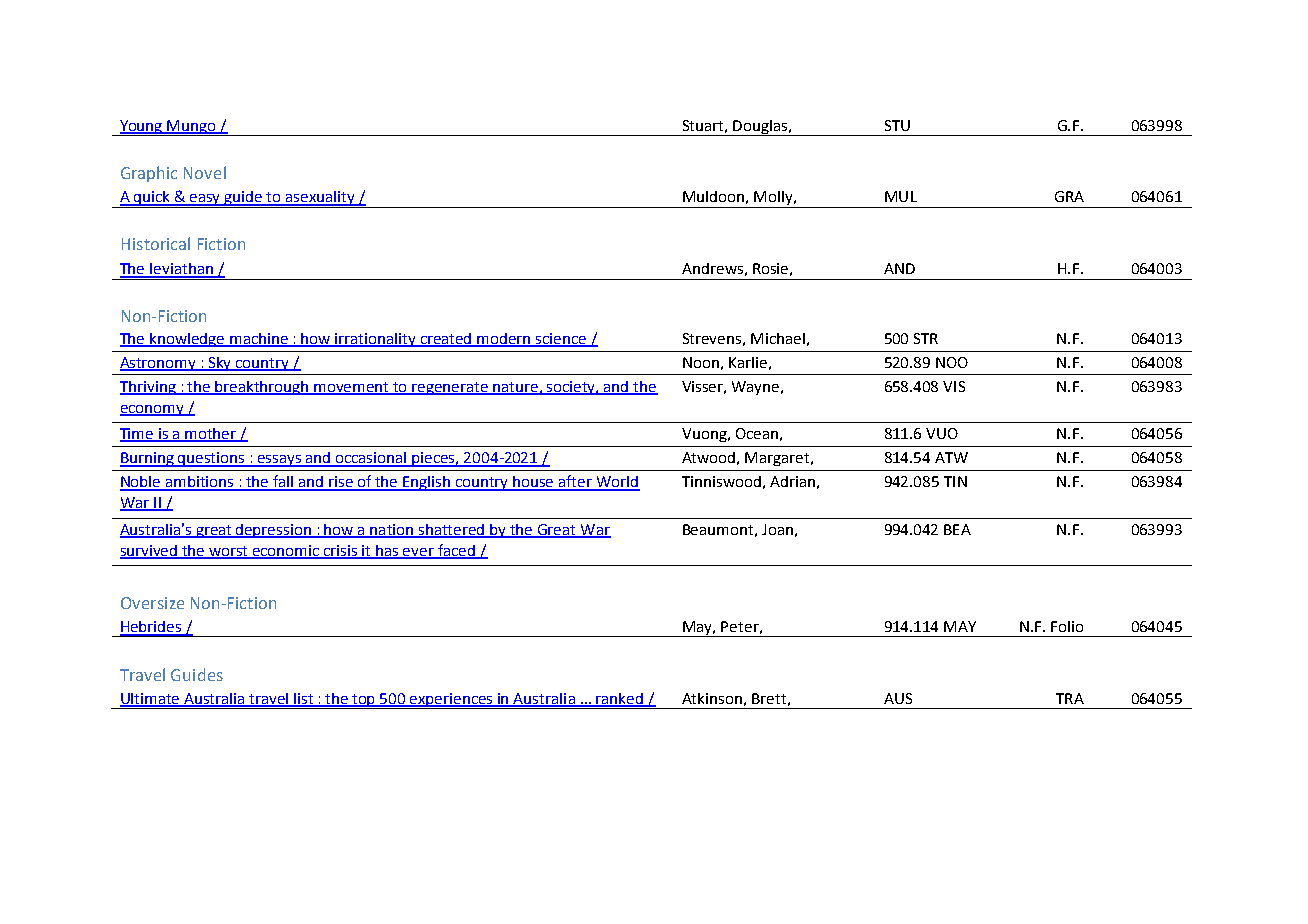  I want to click on Novel, so click(205, 172).
